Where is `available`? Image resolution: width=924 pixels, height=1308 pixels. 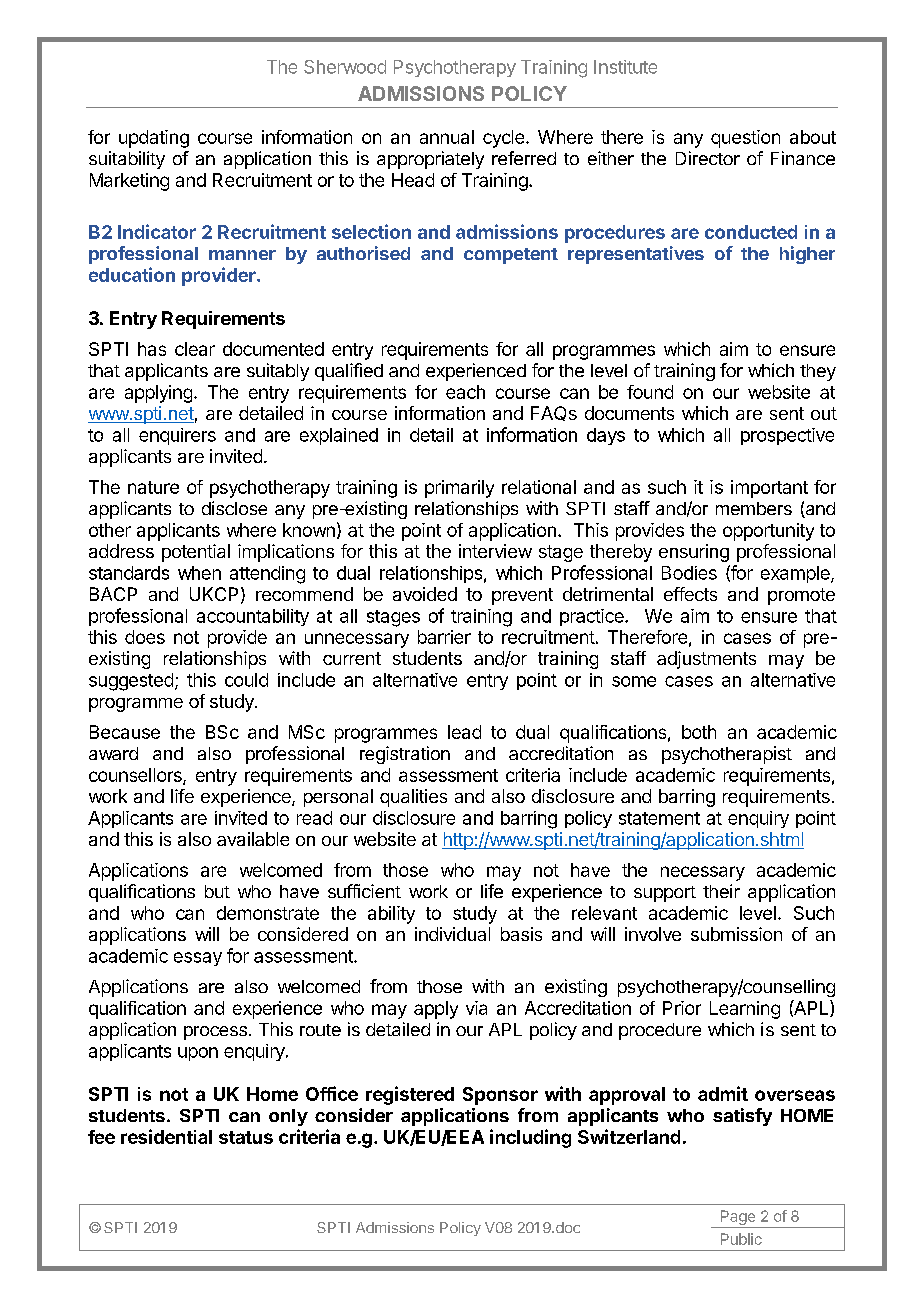
available is located at coordinates (253, 839).
